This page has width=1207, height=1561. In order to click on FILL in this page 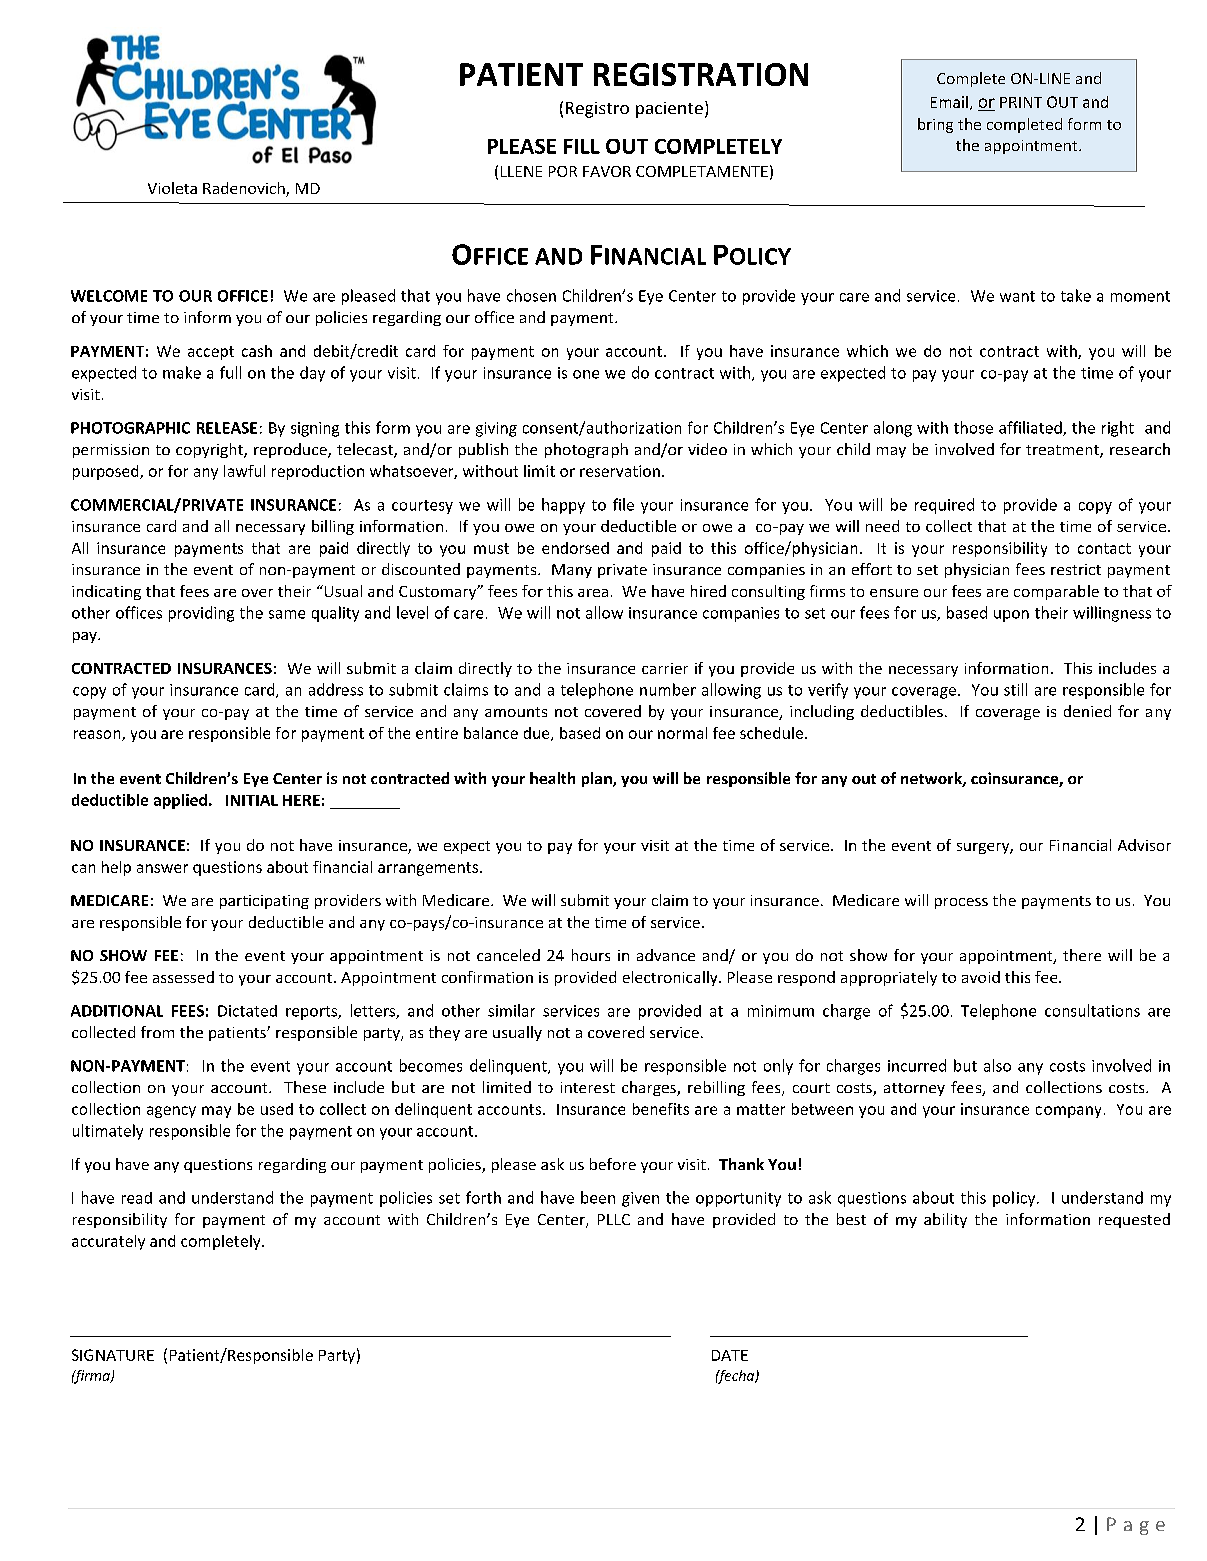, I will do `click(582, 146)`.
